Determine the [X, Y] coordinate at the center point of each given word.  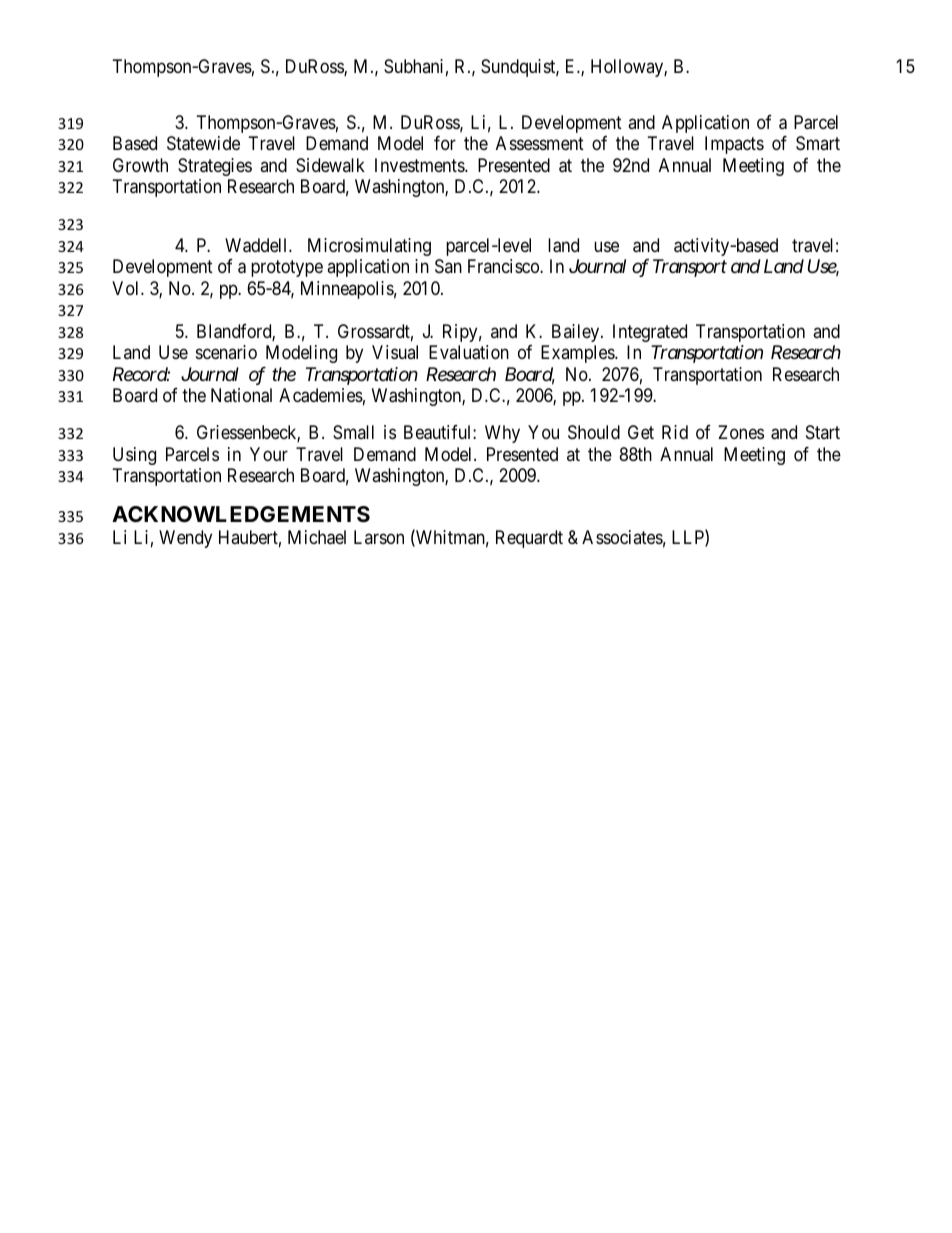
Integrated [650, 333]
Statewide [203, 143]
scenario [226, 352]
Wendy [185, 539]
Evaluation [469, 352]
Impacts [734, 145]
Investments [420, 165]
